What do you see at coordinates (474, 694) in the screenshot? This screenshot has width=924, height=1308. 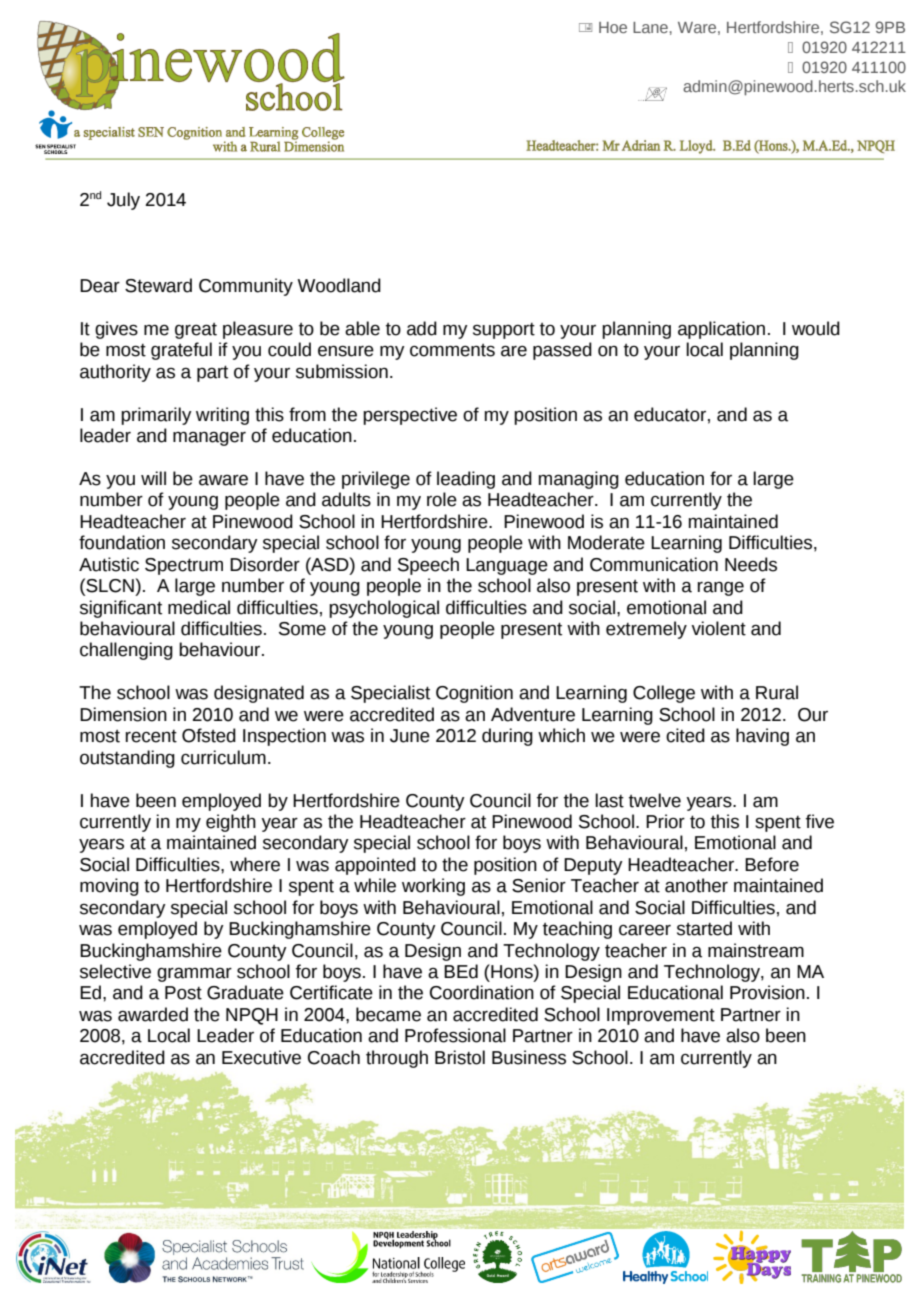 I see `Cognition` at bounding box center [474, 694].
